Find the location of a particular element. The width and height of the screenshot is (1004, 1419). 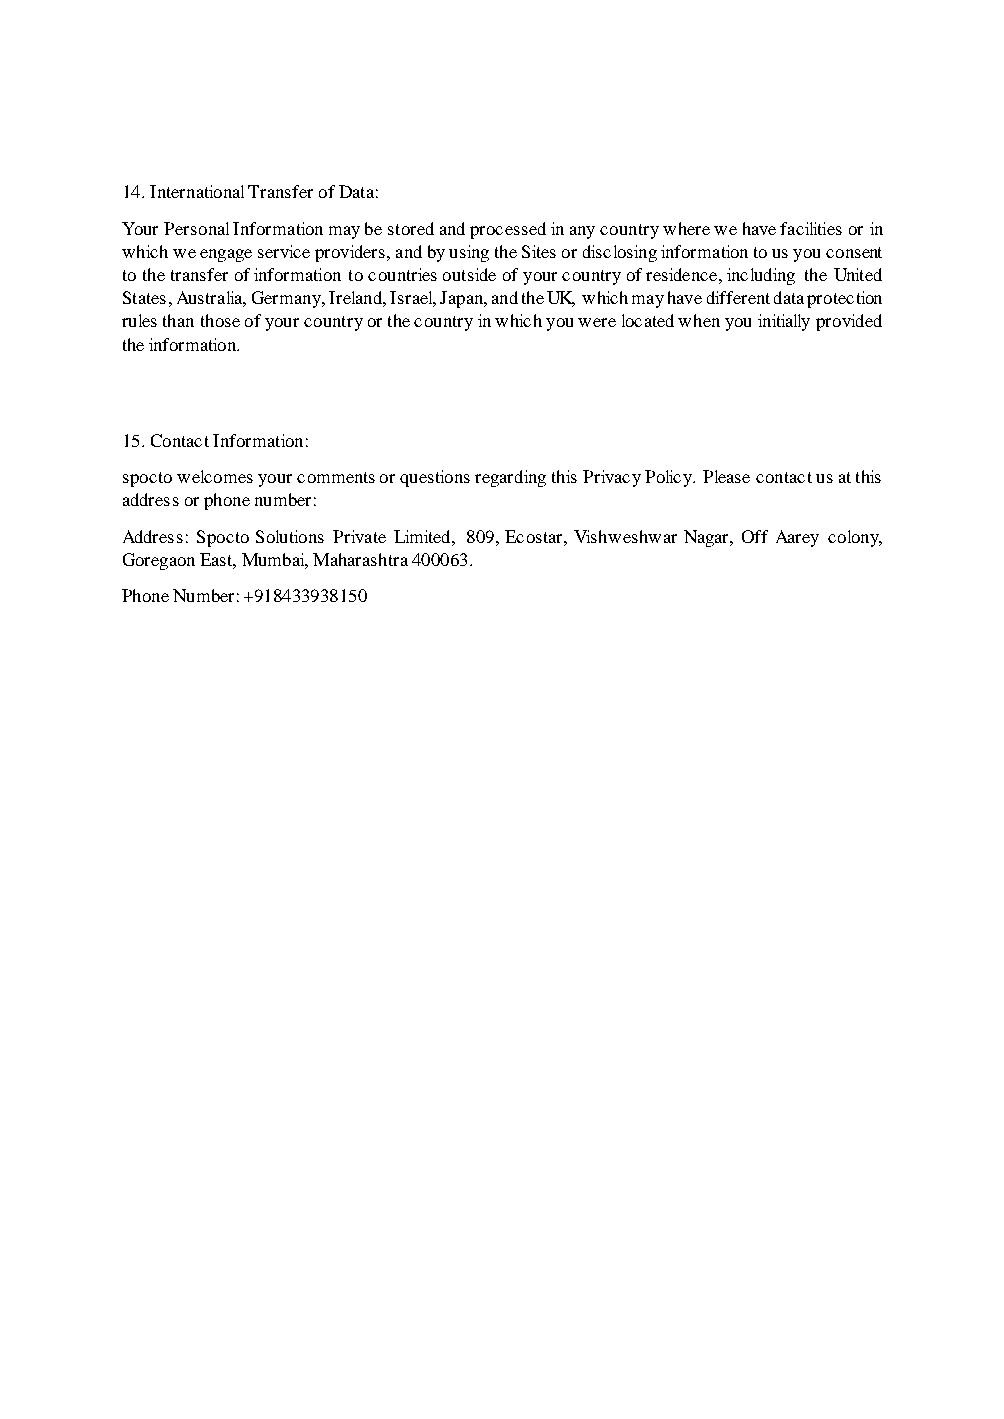

were is located at coordinates (597, 322).
